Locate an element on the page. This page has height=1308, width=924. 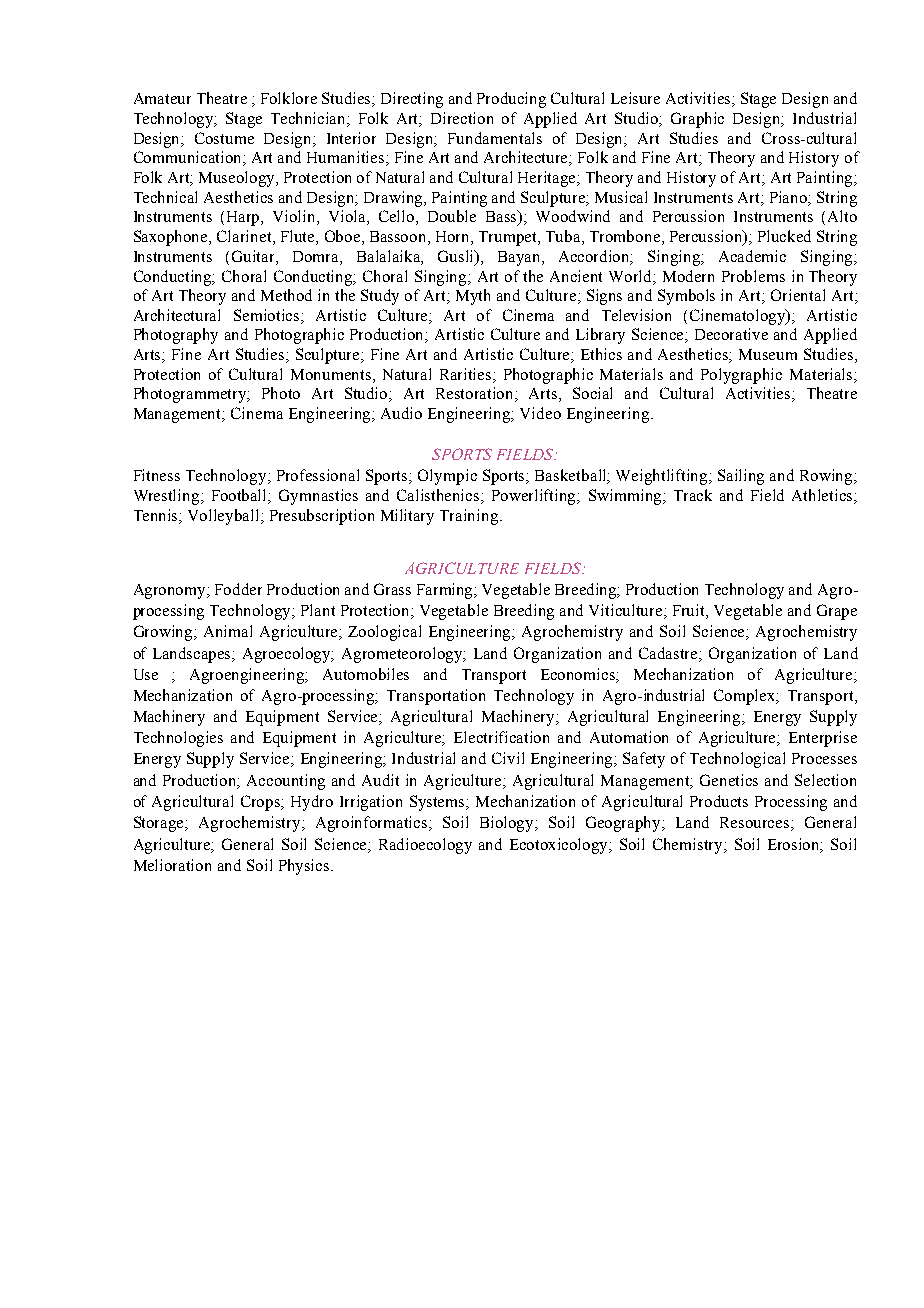
Grape is located at coordinates (837, 612).
